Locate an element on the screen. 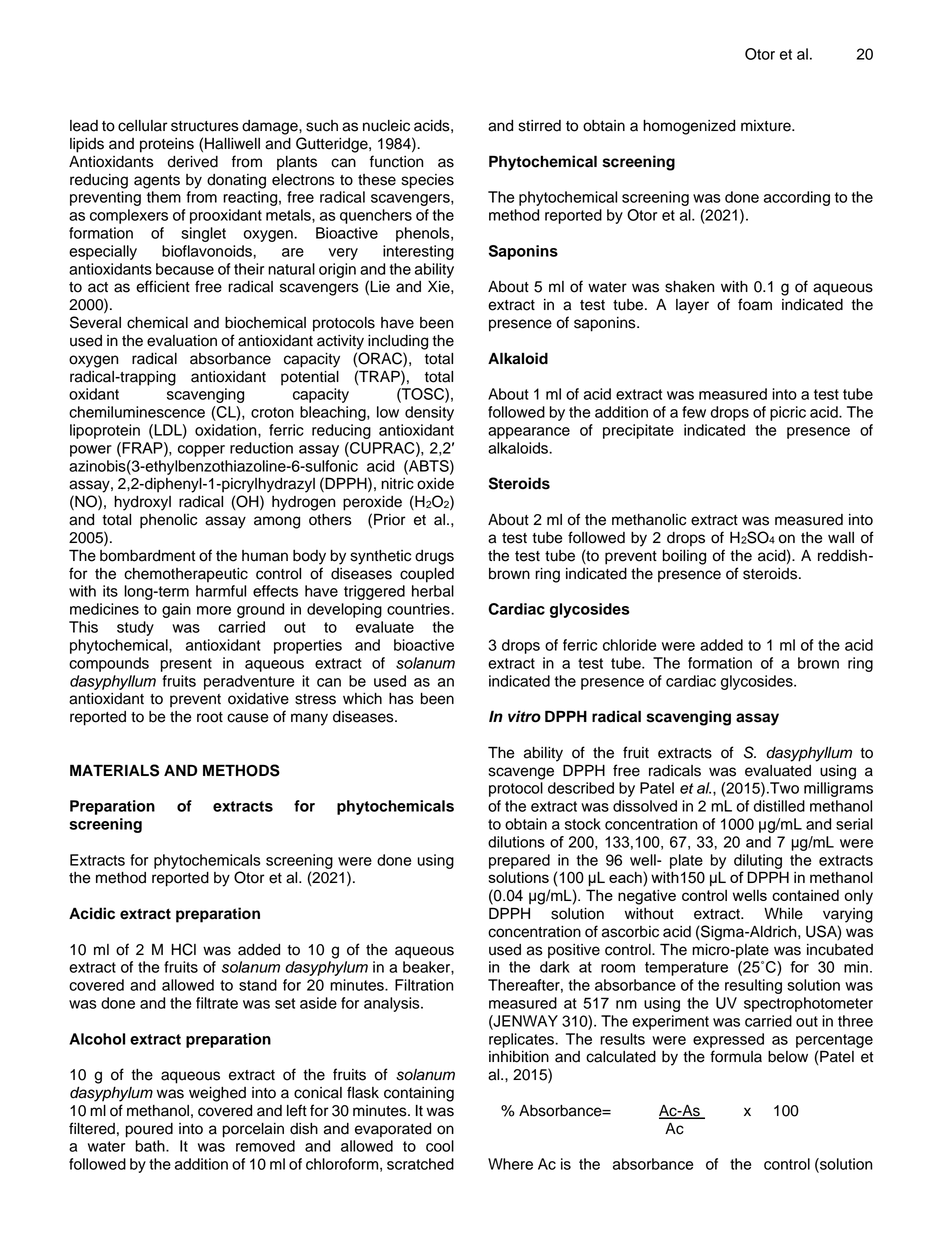 Image resolution: width=952 pixels, height=1233 pixels. nitric is located at coordinates (397, 484).
